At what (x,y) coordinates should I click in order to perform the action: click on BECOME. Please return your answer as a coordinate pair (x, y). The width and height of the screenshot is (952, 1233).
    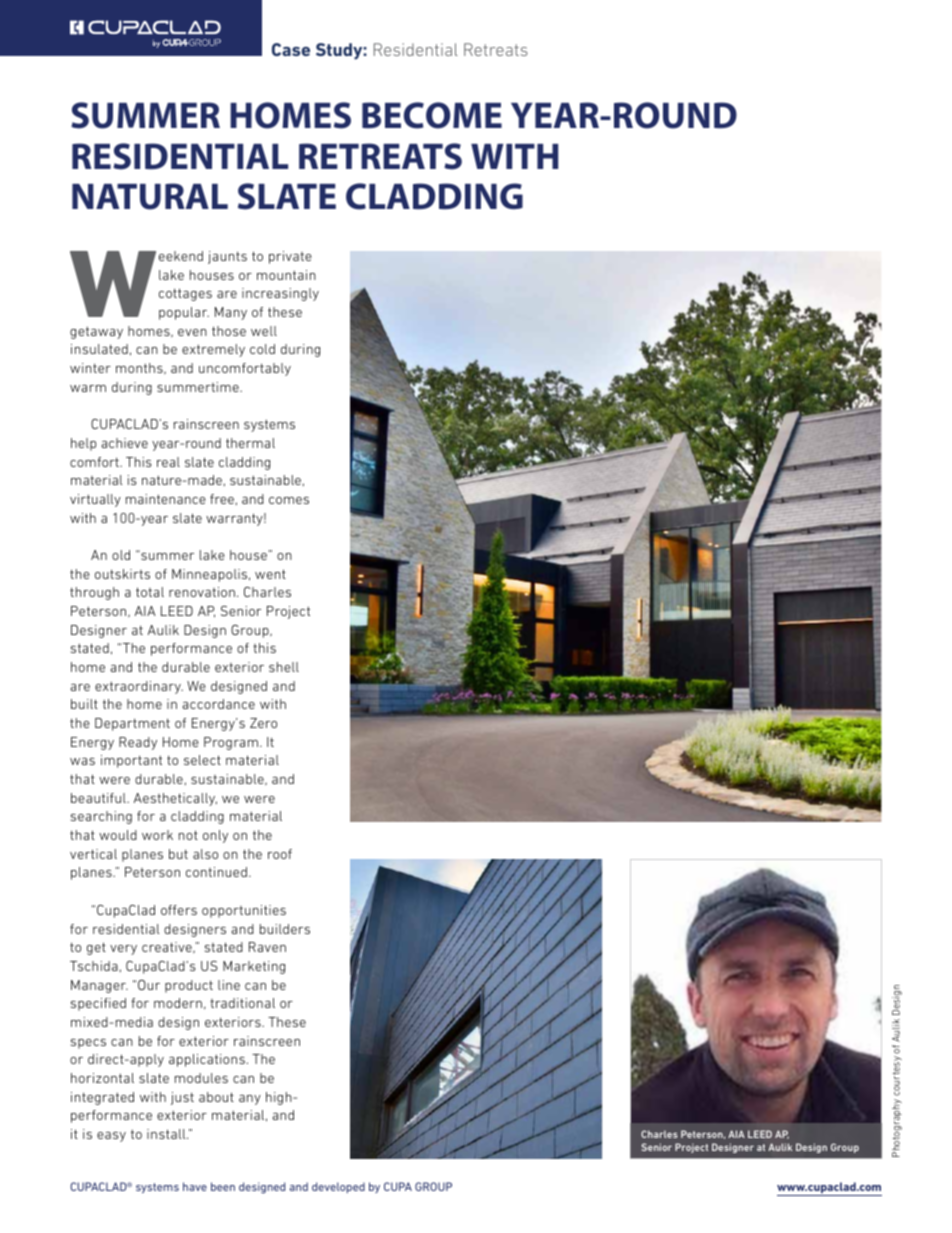
    Looking at the image, I should click on (432, 115).
